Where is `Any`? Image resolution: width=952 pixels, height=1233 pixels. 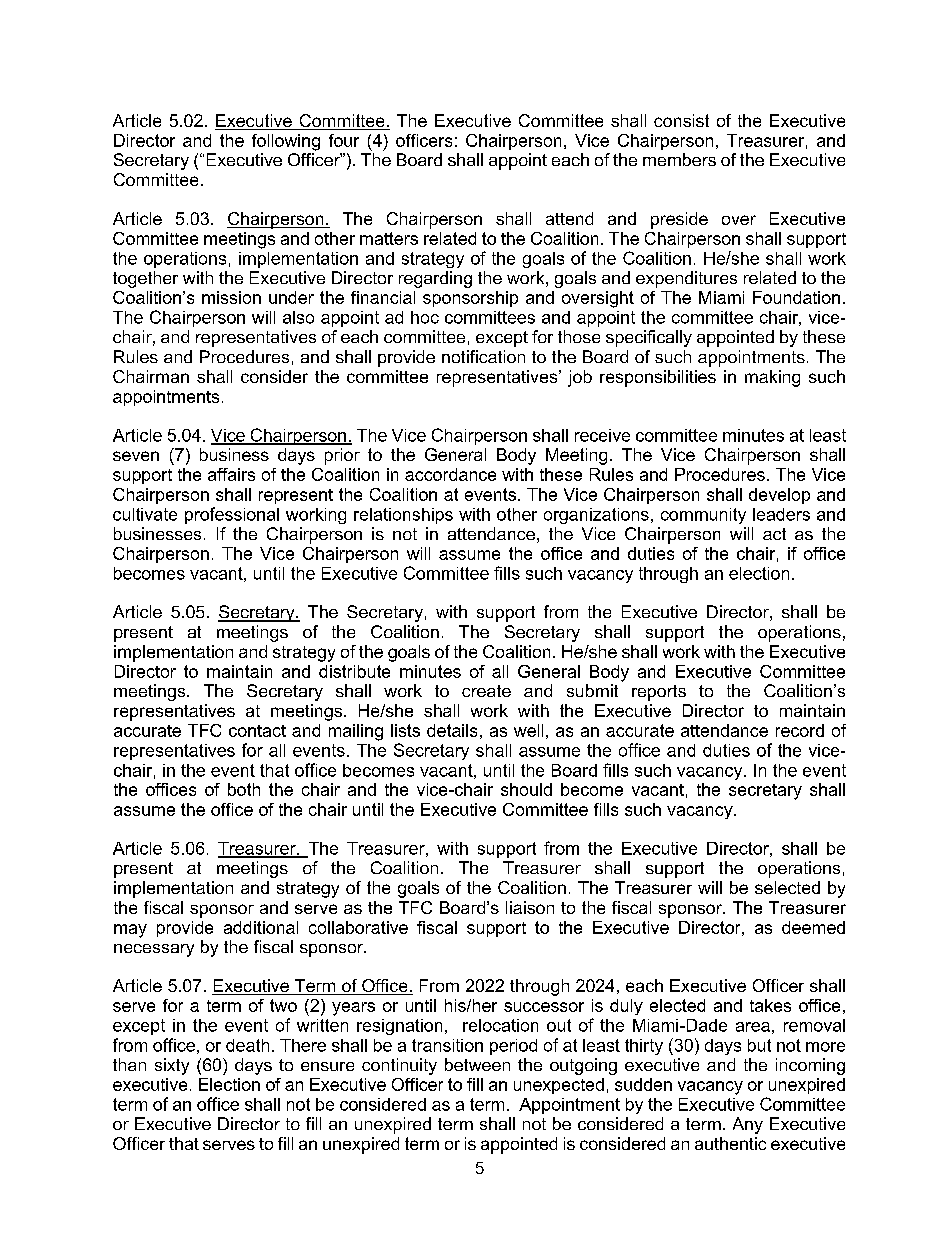
Any is located at coordinates (748, 1125).
